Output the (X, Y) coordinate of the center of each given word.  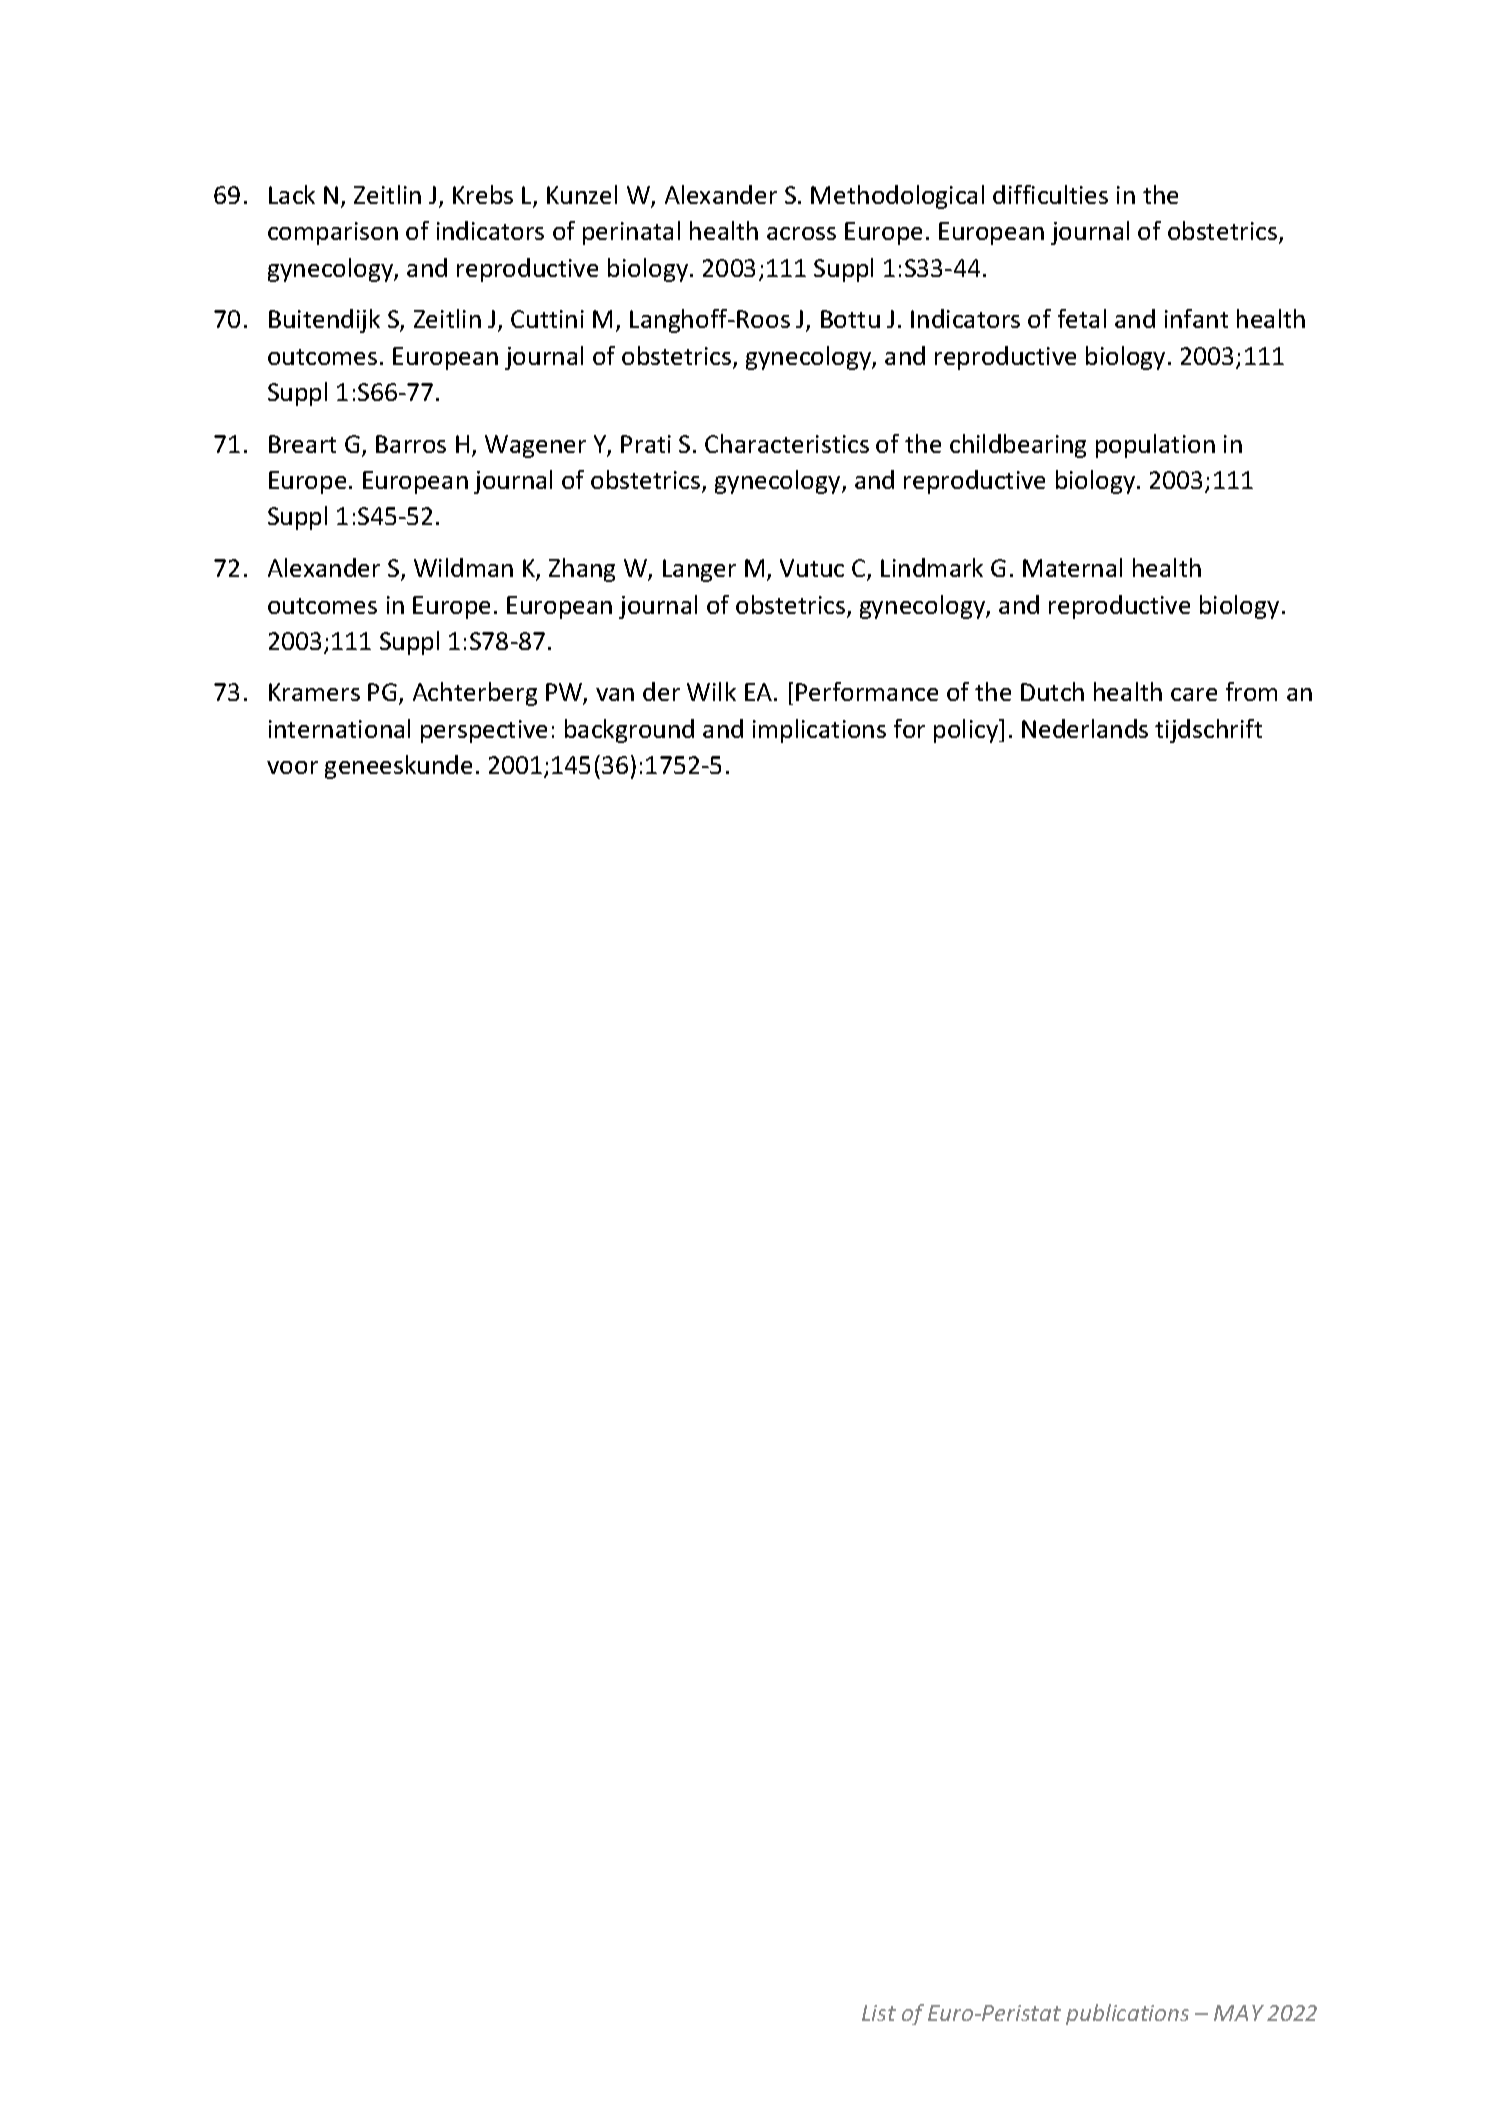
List (879, 2013)
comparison (333, 233)
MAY (1239, 2013)
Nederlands (1085, 728)
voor (292, 767)
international (339, 728)
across (801, 233)
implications (819, 731)
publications (1127, 2014)
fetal (1082, 318)
